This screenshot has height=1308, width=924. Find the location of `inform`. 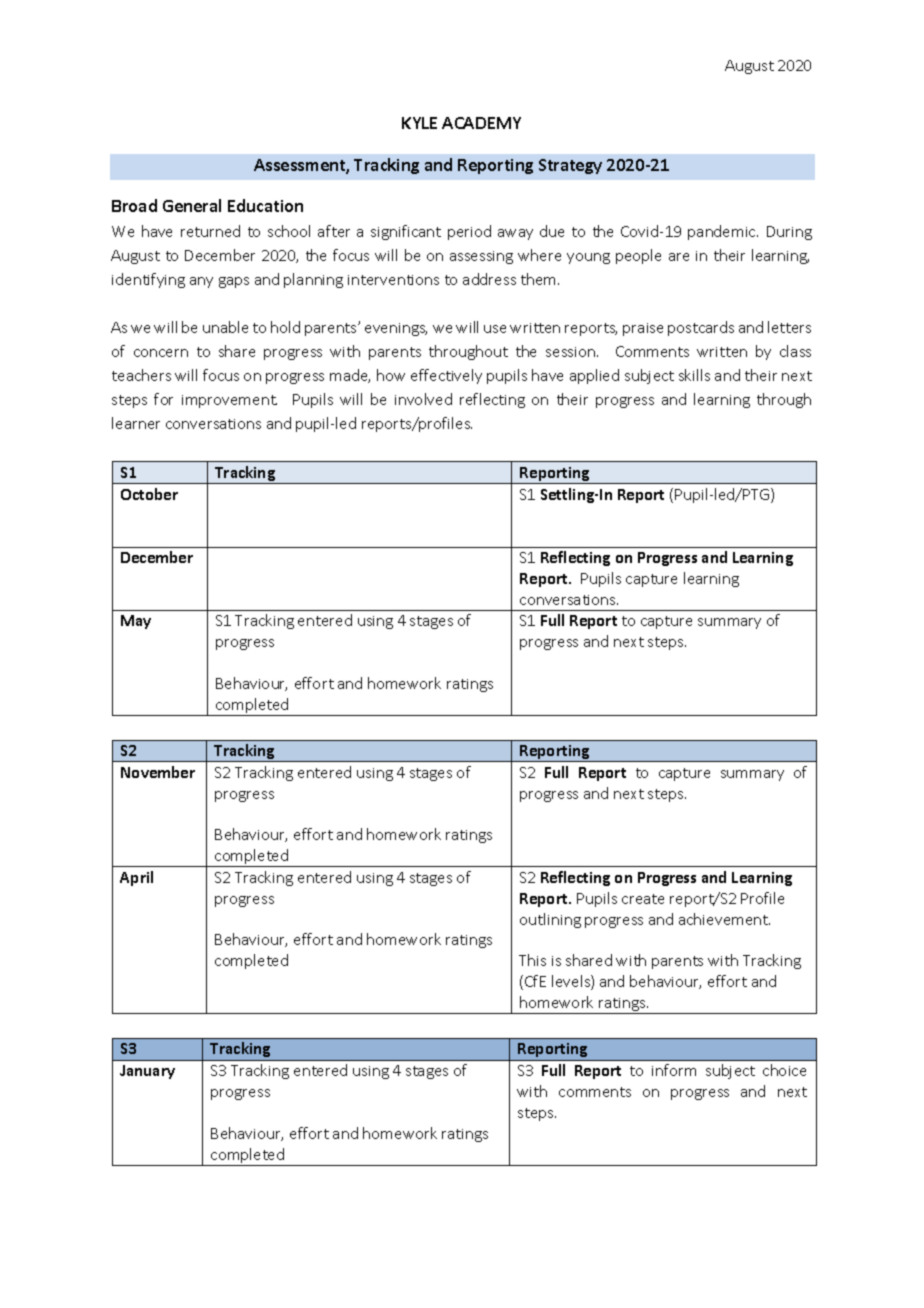

inform is located at coordinates (674, 1070).
